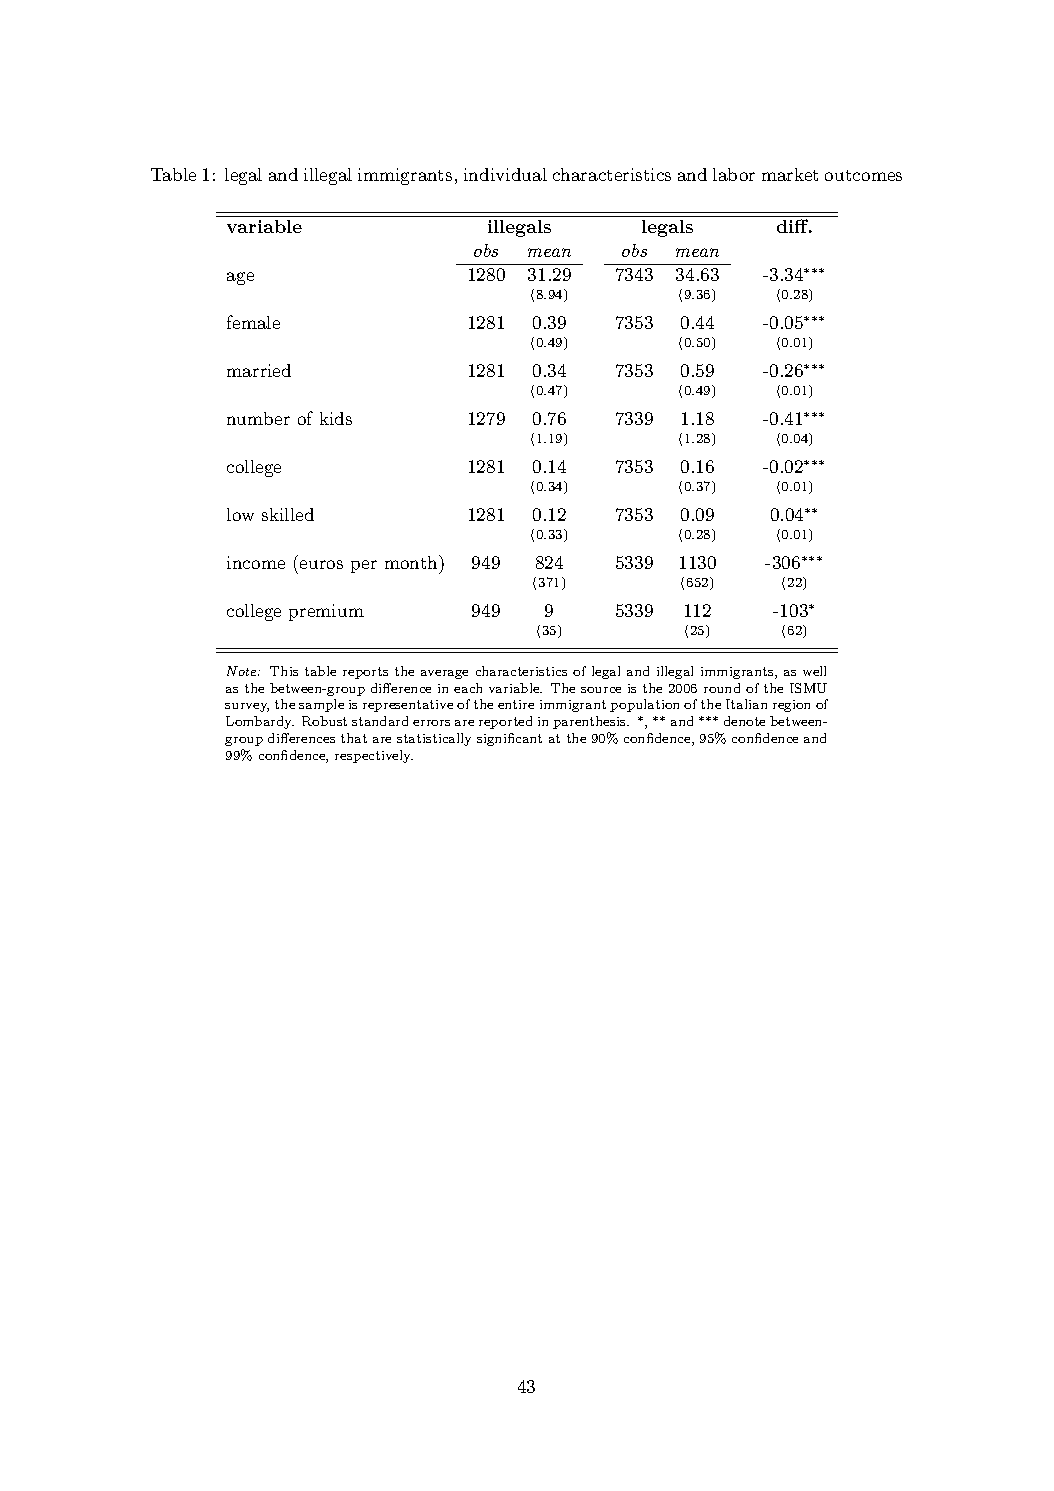  I want to click on kids, so click(336, 418).
